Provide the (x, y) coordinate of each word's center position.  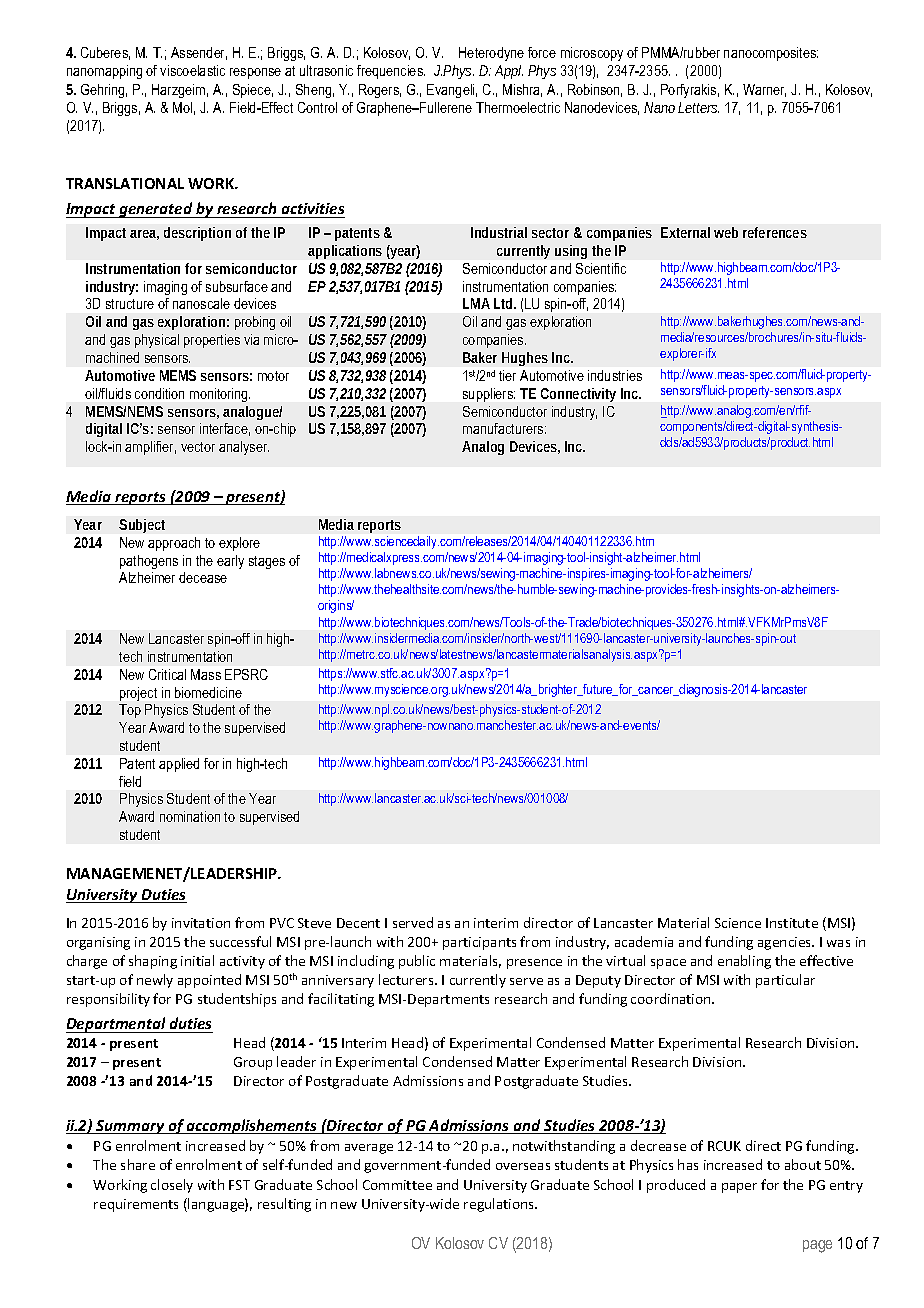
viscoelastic (192, 70)
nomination (190, 816)
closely (172, 1186)
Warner (764, 90)
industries (615, 375)
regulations (500, 1205)
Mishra (522, 90)
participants (479, 943)
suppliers (489, 395)
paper (739, 1188)
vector (198, 447)
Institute (792, 923)
